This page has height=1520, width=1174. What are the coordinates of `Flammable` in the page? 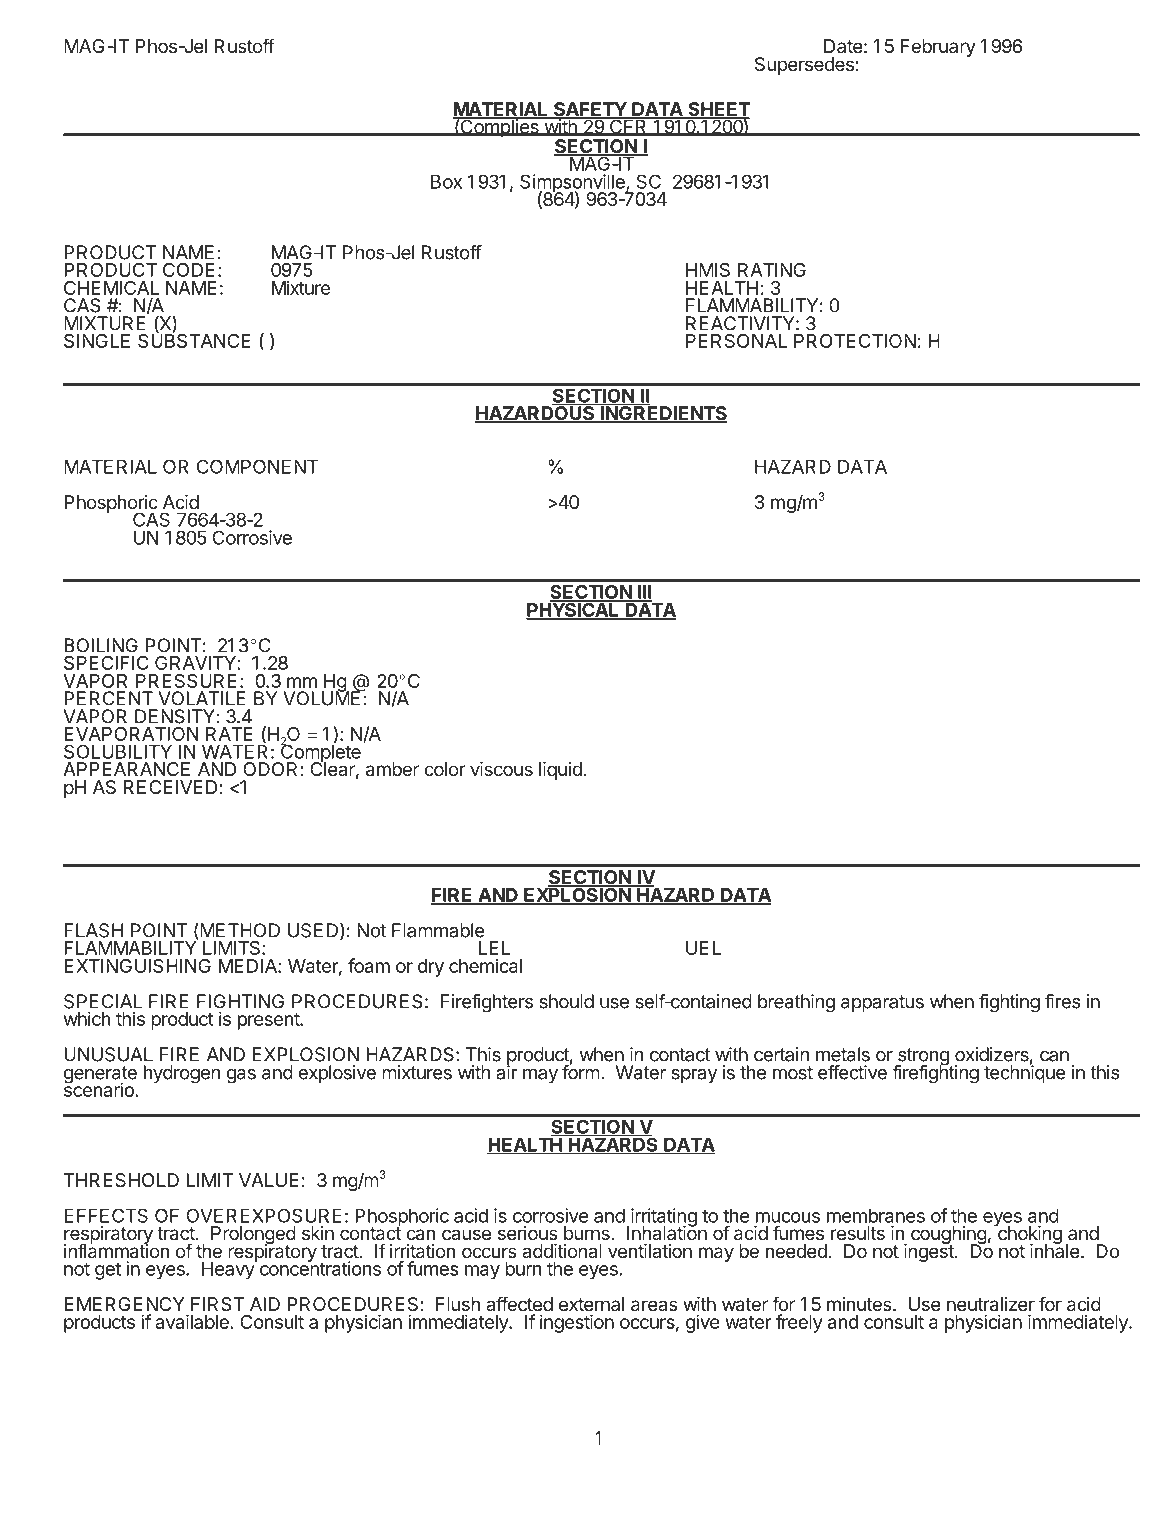 It's located at (438, 930).
